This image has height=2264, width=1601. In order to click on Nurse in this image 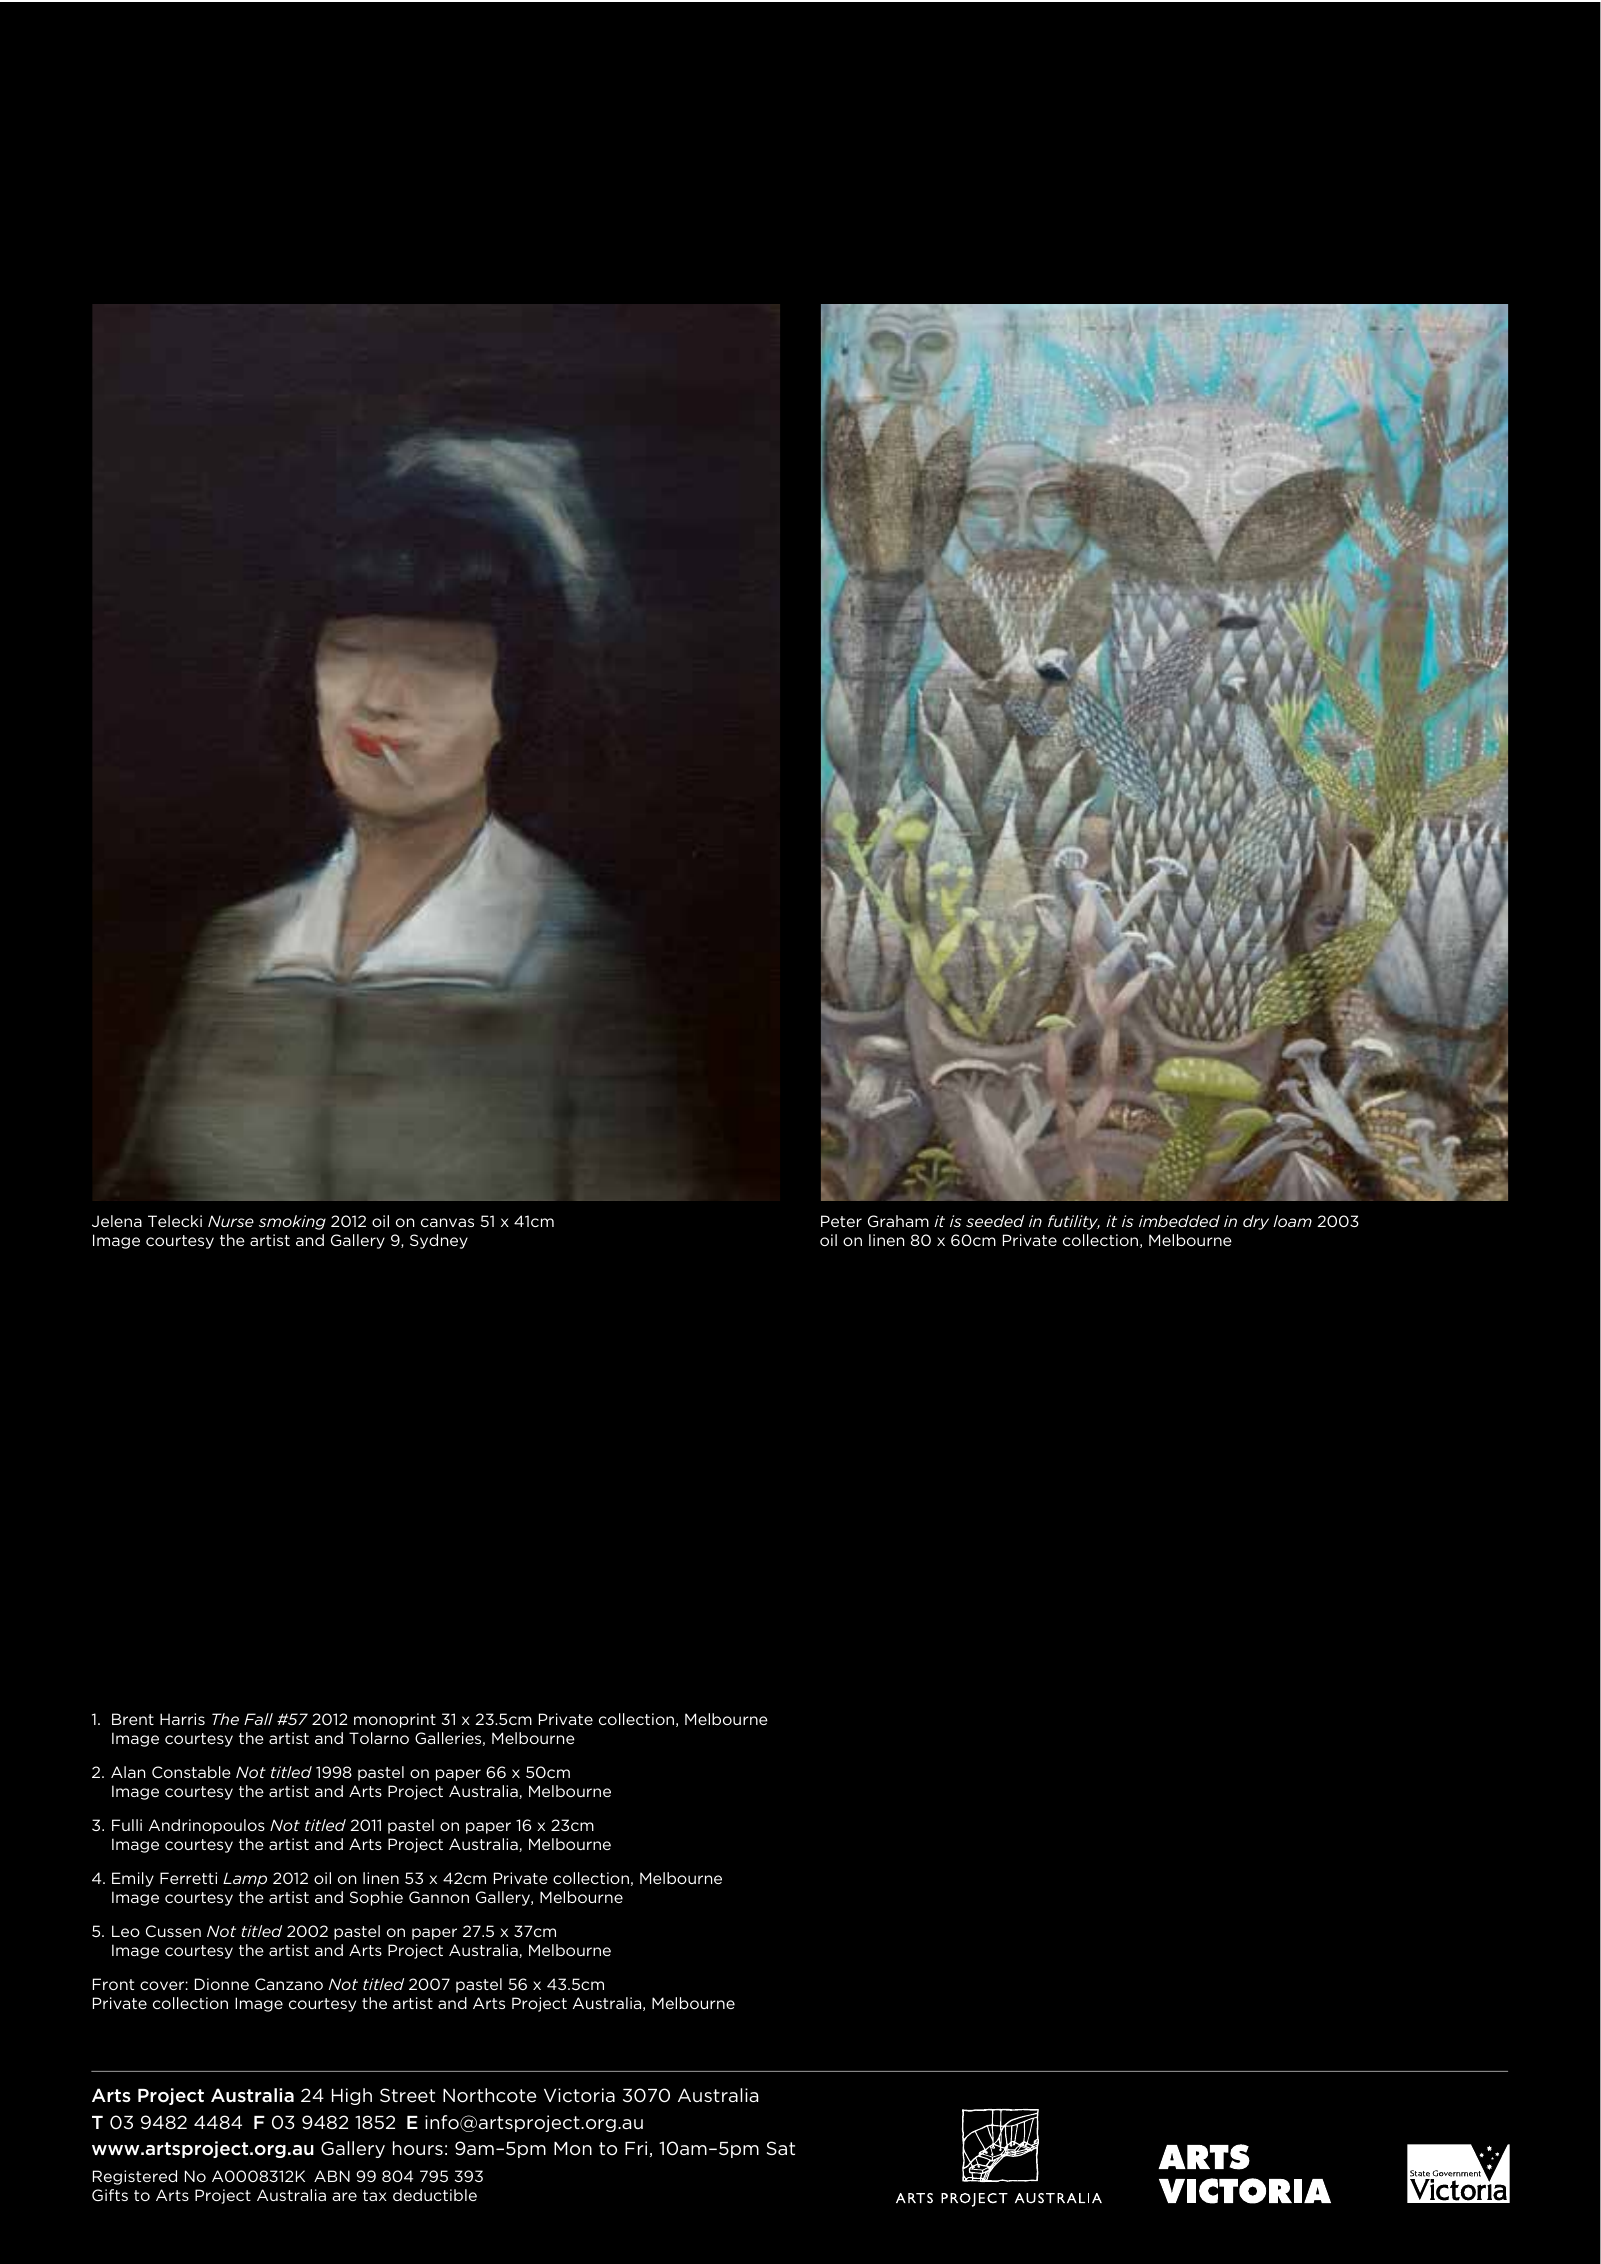, I will do `click(231, 1221)`.
